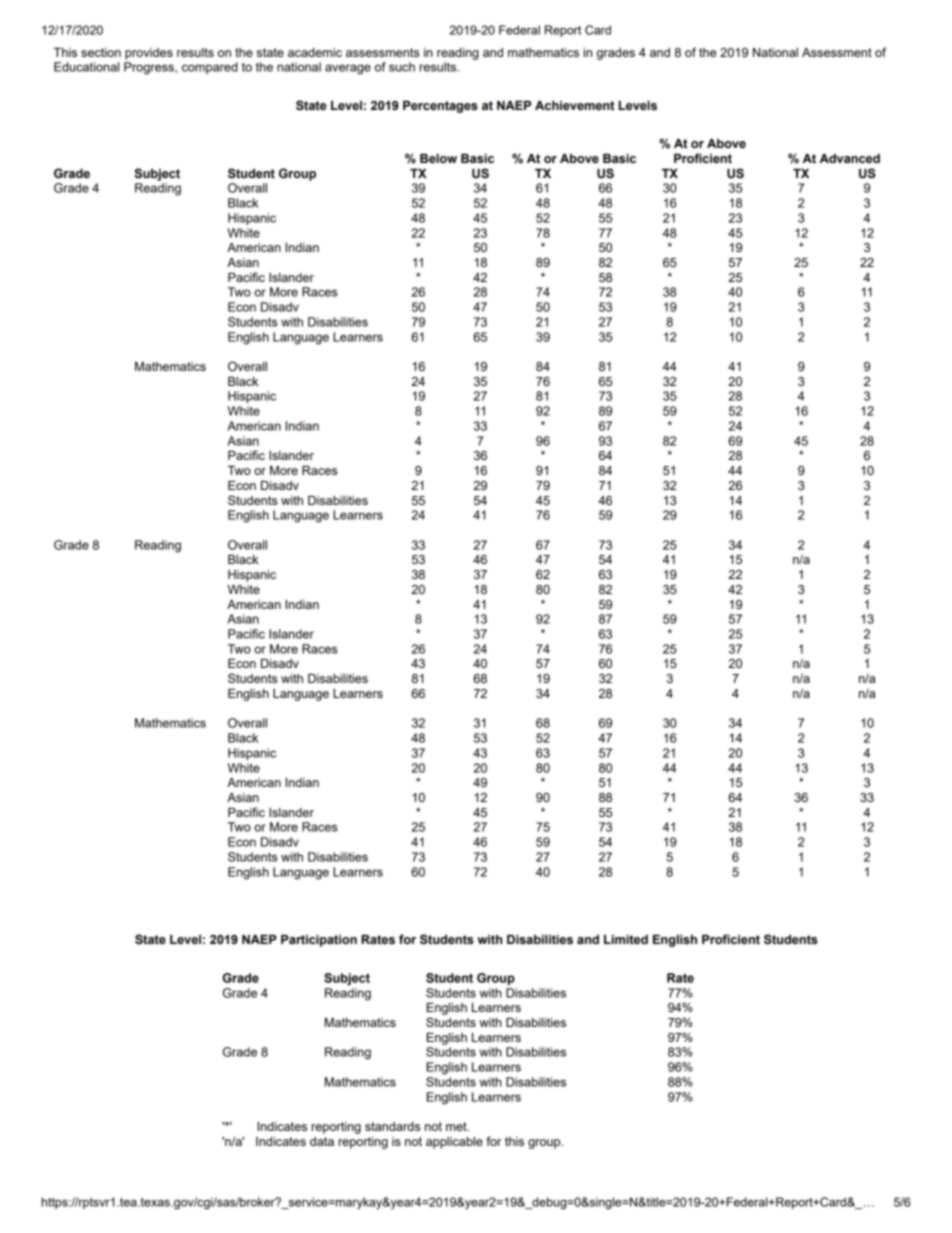 This screenshot has height=1233, width=952. Describe the element at coordinates (150, 68) in the screenshot. I see `Progress` at that location.
